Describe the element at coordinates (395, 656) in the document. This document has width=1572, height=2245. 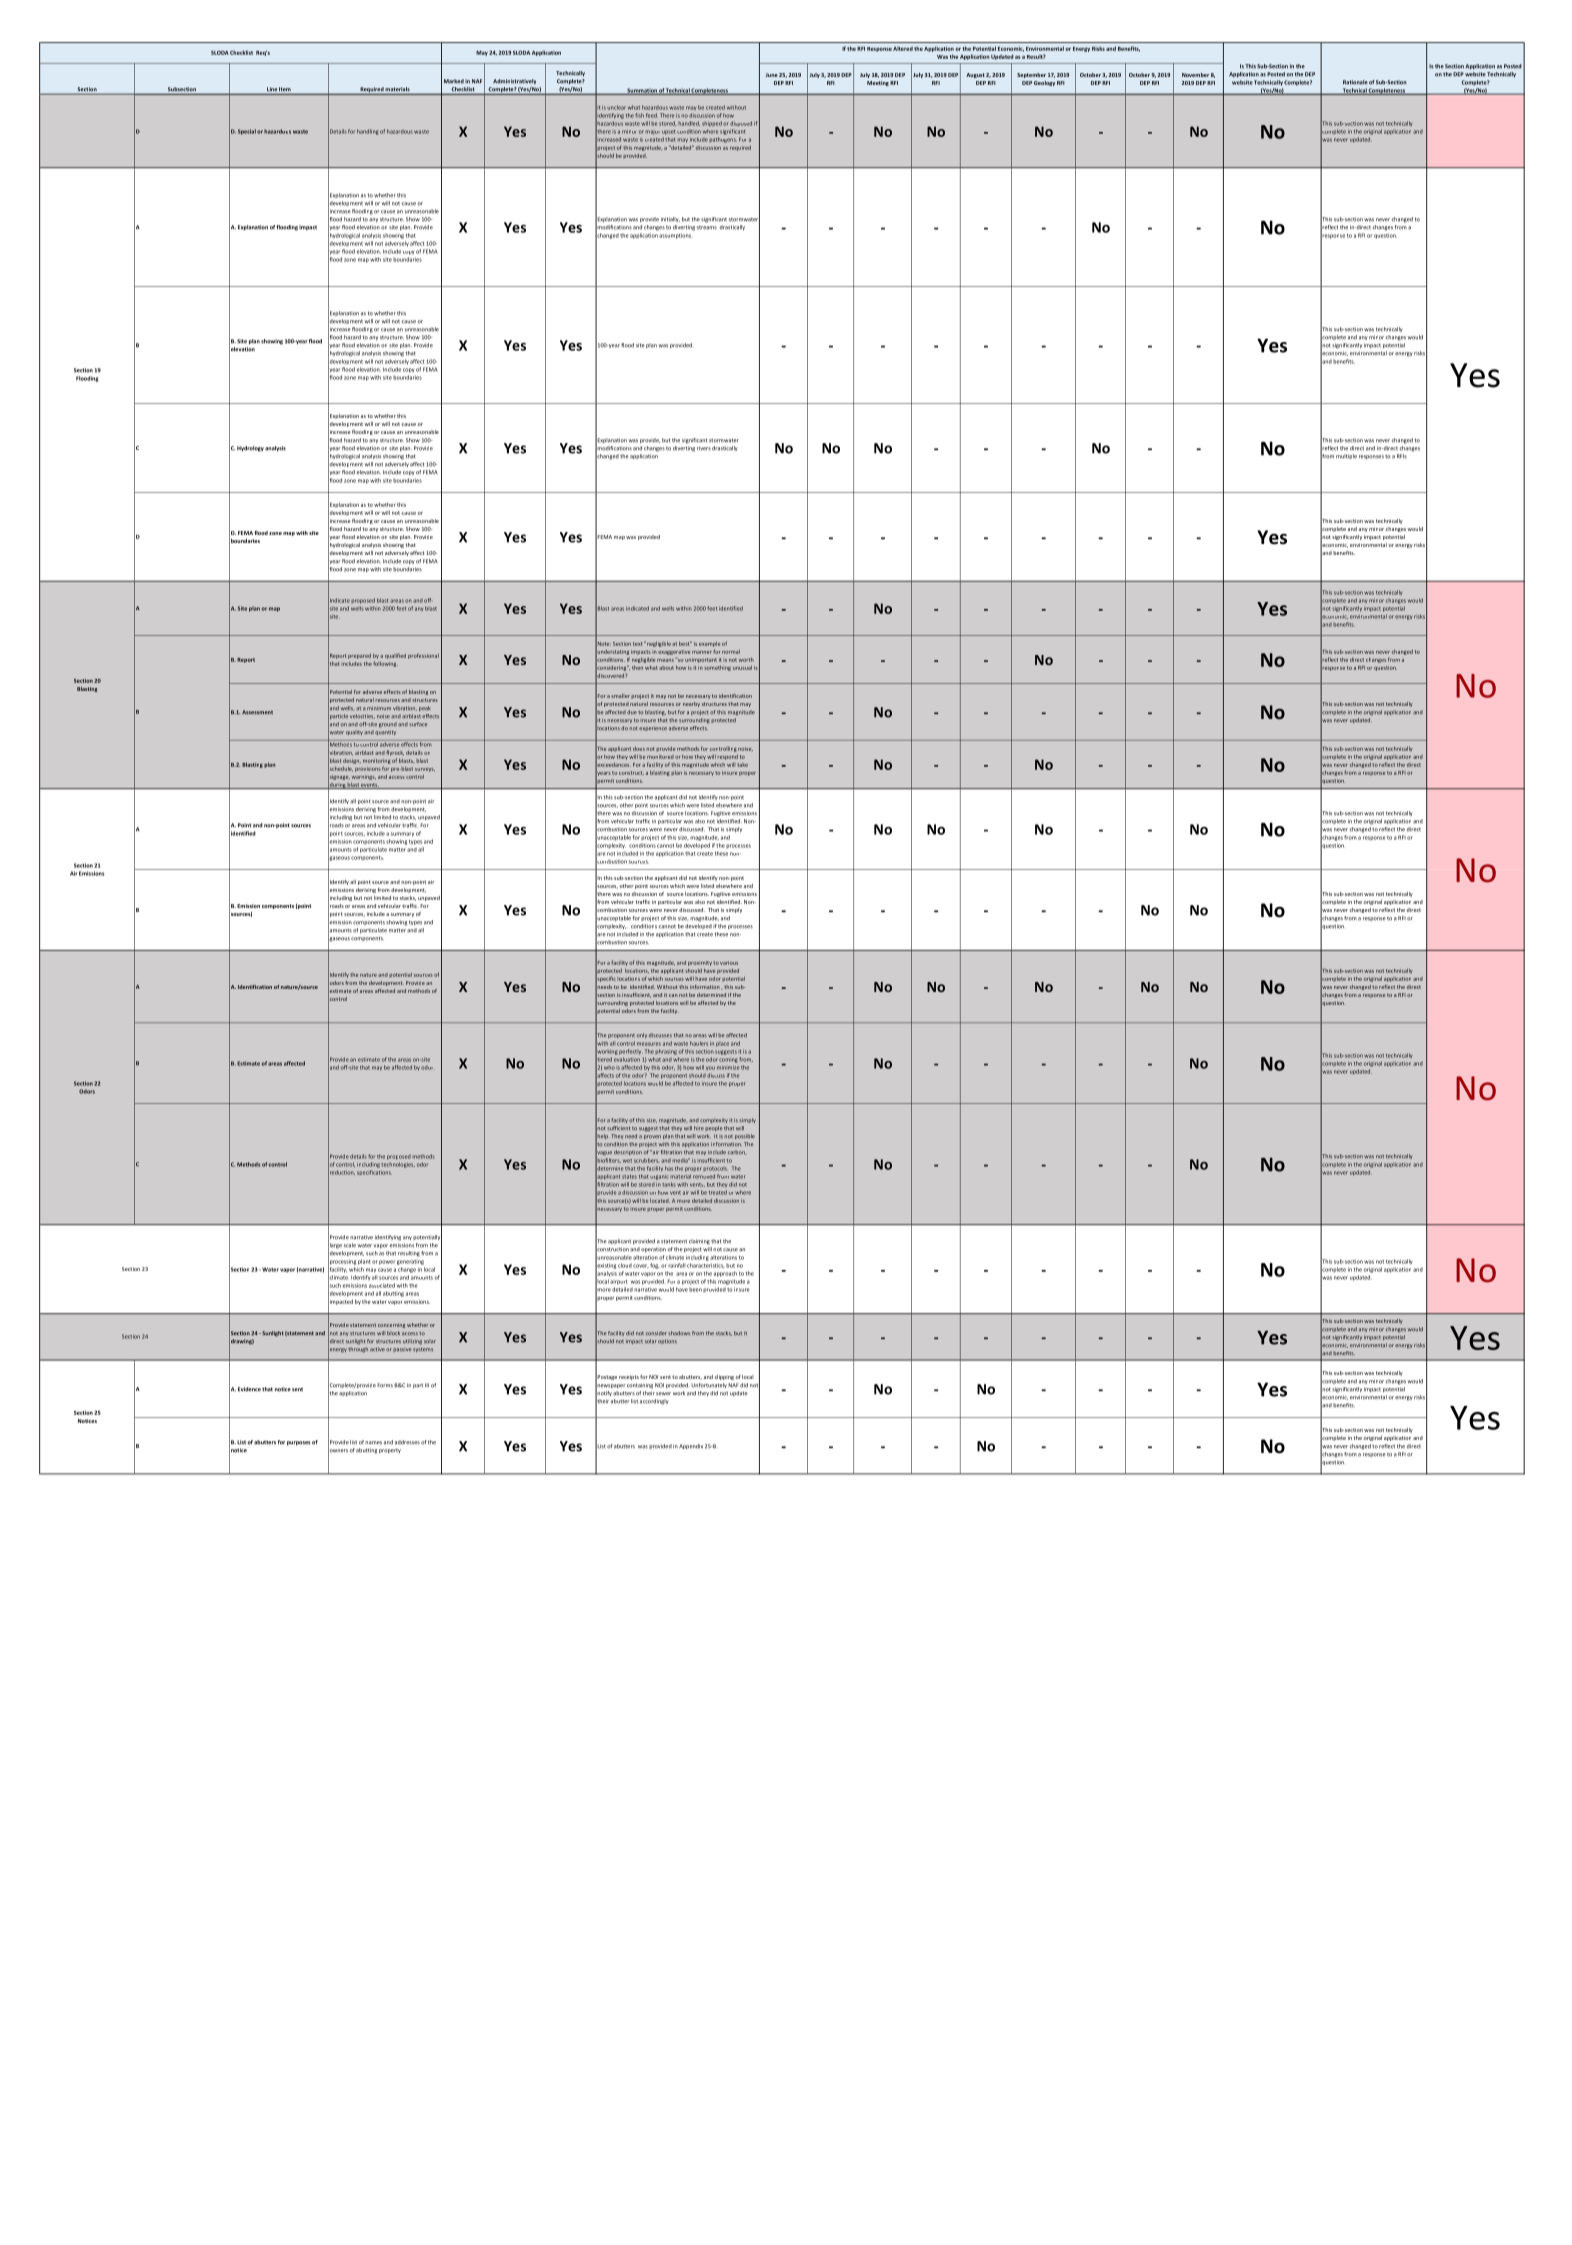
I see `qualified` at that location.
